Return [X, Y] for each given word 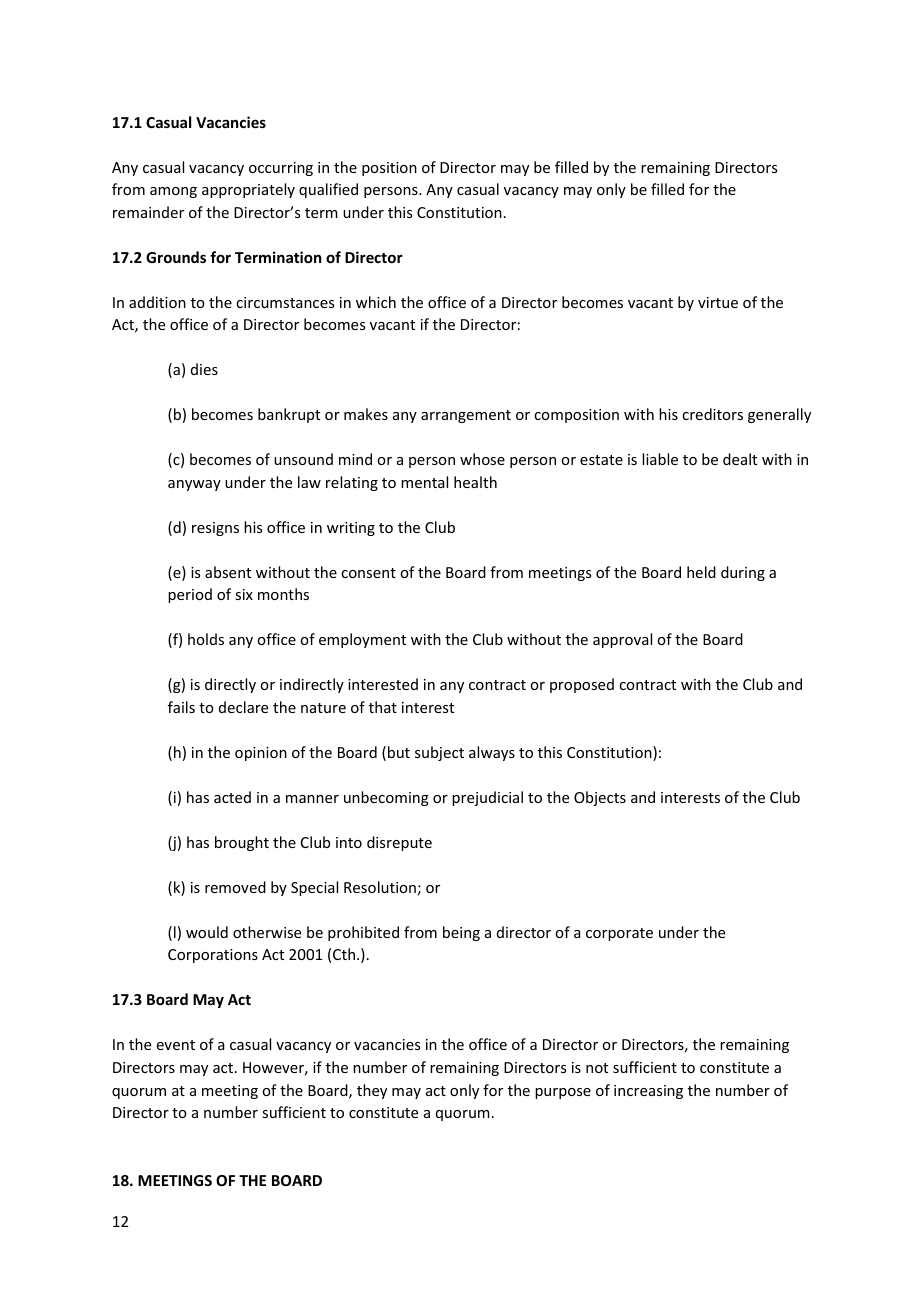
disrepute [399, 843]
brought [242, 843]
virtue [718, 302]
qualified [328, 190]
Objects [600, 798]
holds [206, 639]
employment [362, 640]
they [372, 1091]
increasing [648, 1092]
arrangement [466, 416]
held [701, 572]
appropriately [248, 190]
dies [204, 369]
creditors [712, 414]
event [176, 1045]
